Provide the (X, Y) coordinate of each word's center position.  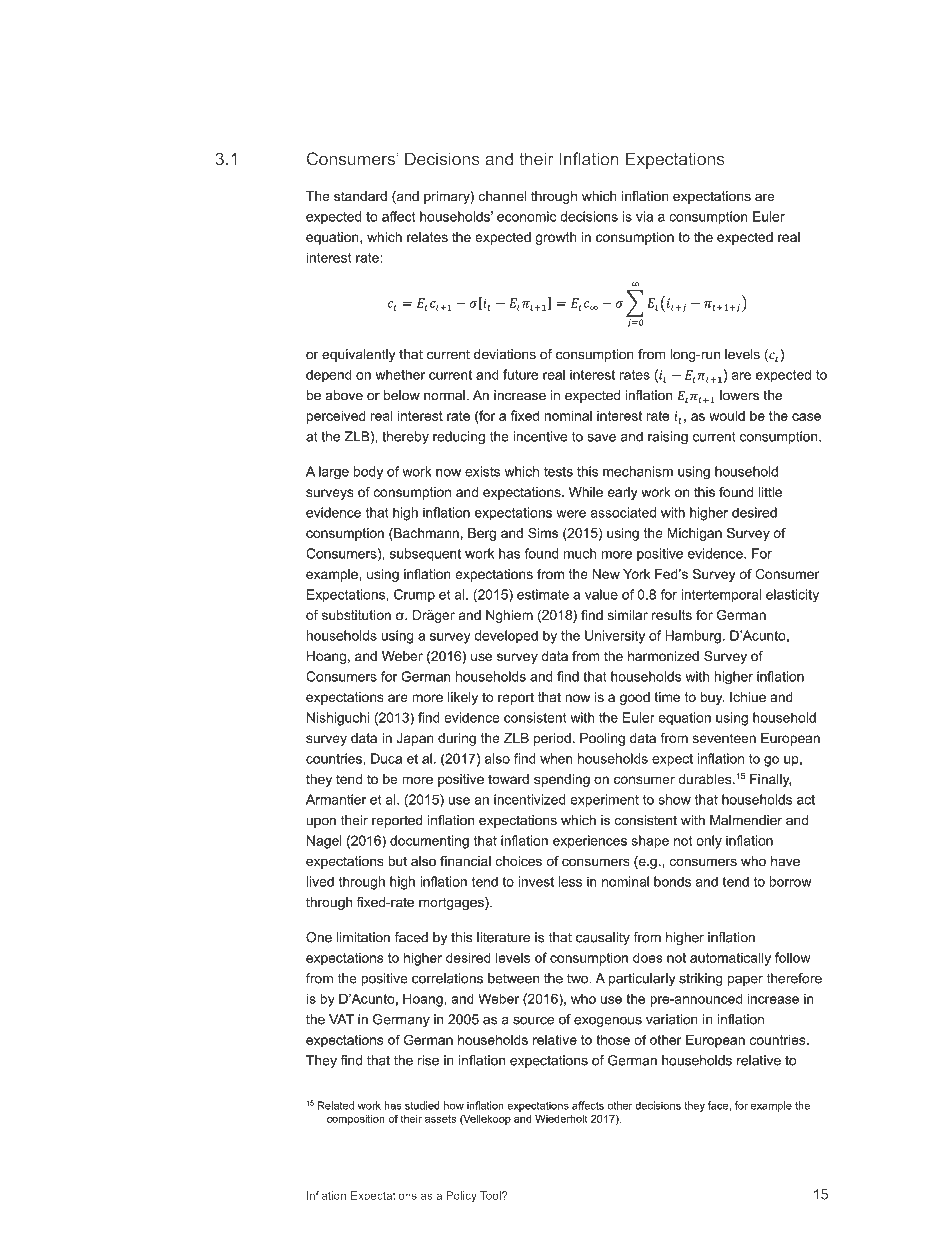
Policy (462, 1196)
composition (356, 1120)
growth (556, 238)
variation (672, 1019)
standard (360, 196)
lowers (739, 395)
